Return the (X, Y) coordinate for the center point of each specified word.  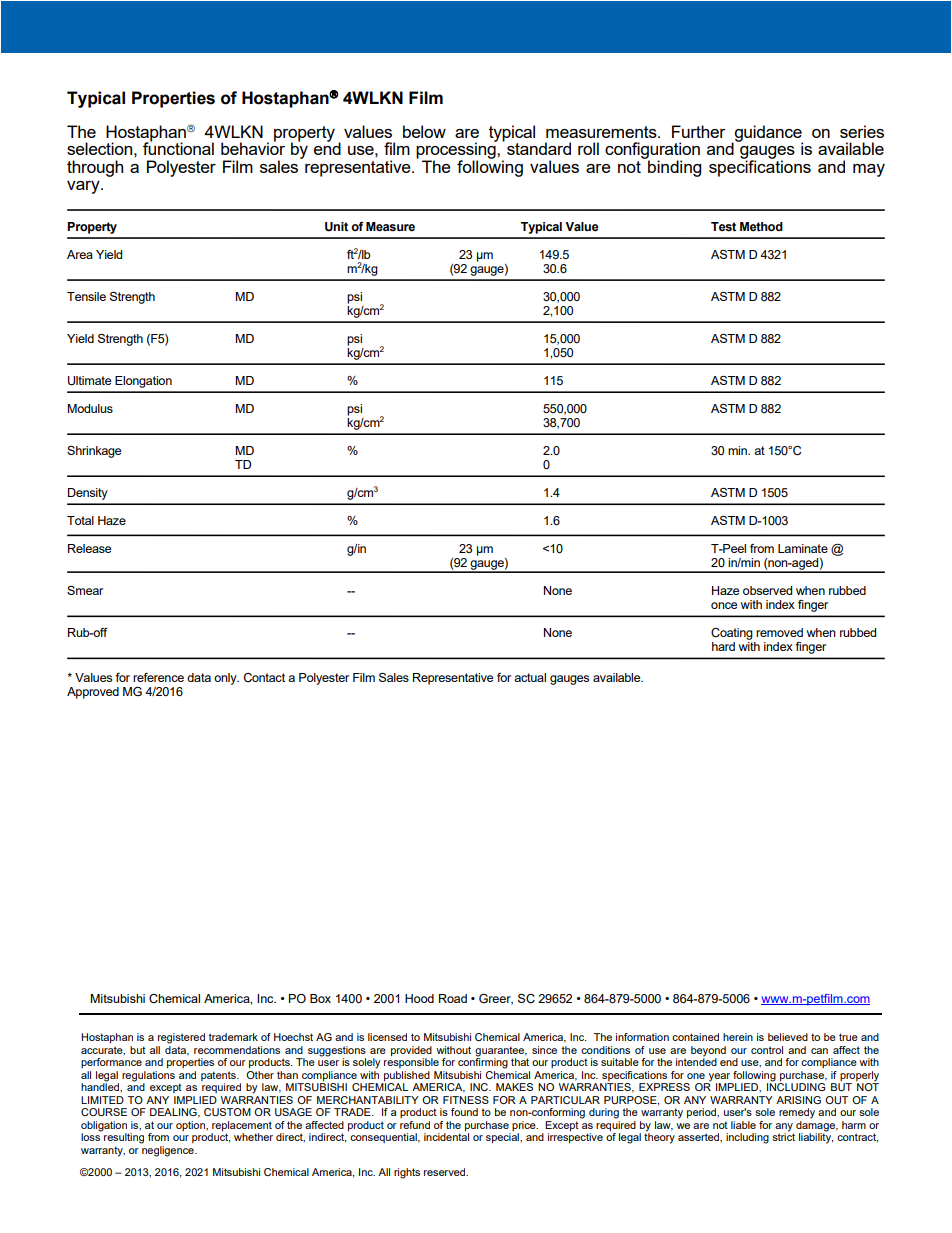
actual (530, 677)
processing (457, 151)
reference (158, 677)
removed (779, 632)
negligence (169, 1151)
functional (178, 147)
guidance (767, 134)
